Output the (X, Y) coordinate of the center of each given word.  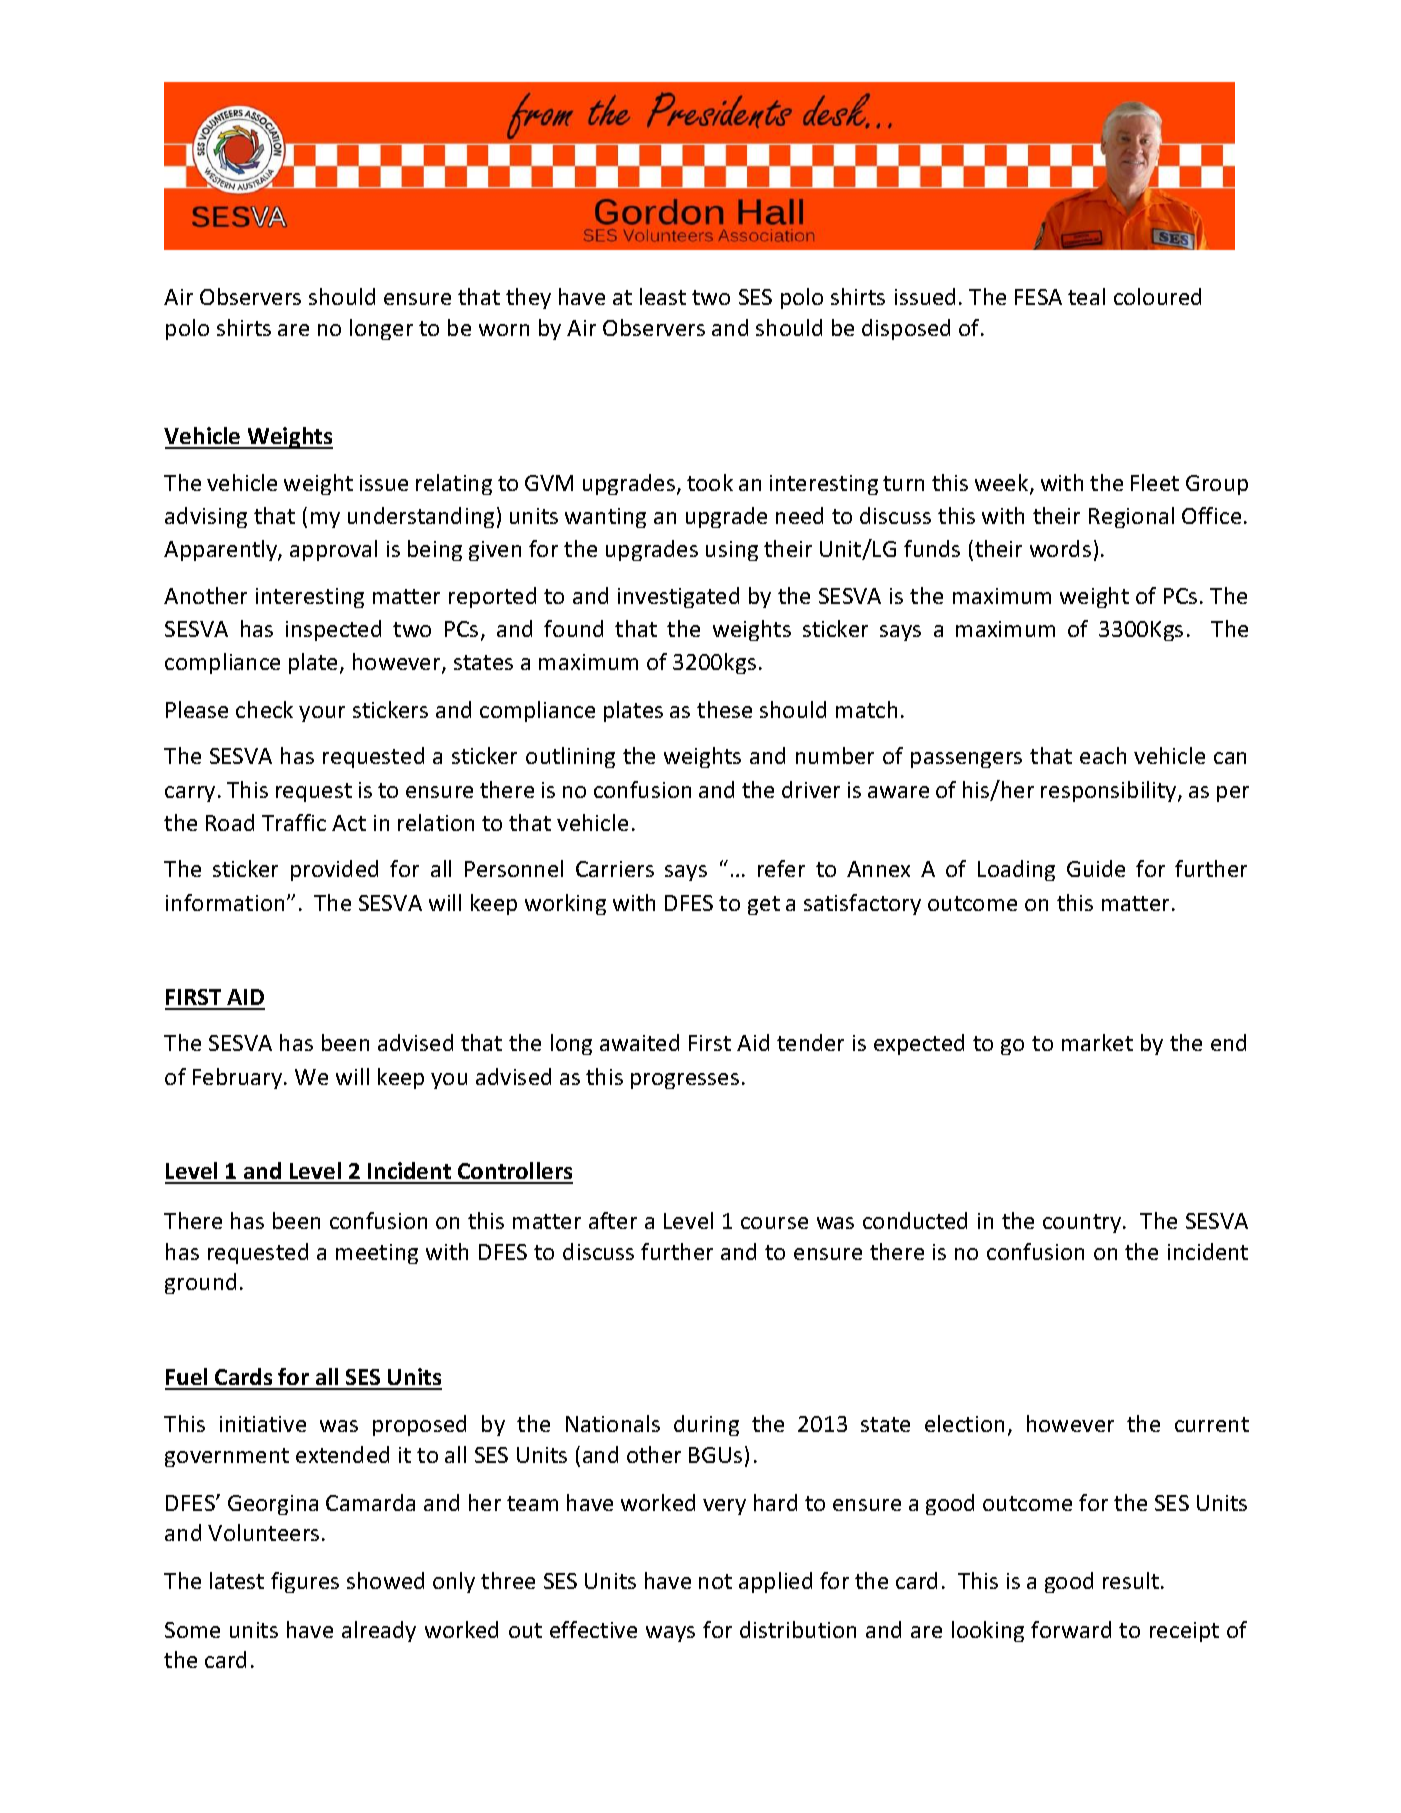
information (225, 902)
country (1083, 1223)
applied (775, 1582)
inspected (333, 630)
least (663, 296)
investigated (678, 597)
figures (305, 1582)
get (764, 905)
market (1097, 1042)
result (1132, 1580)
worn (504, 330)
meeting (377, 1254)
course (774, 1223)
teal (1086, 296)
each (1103, 755)
